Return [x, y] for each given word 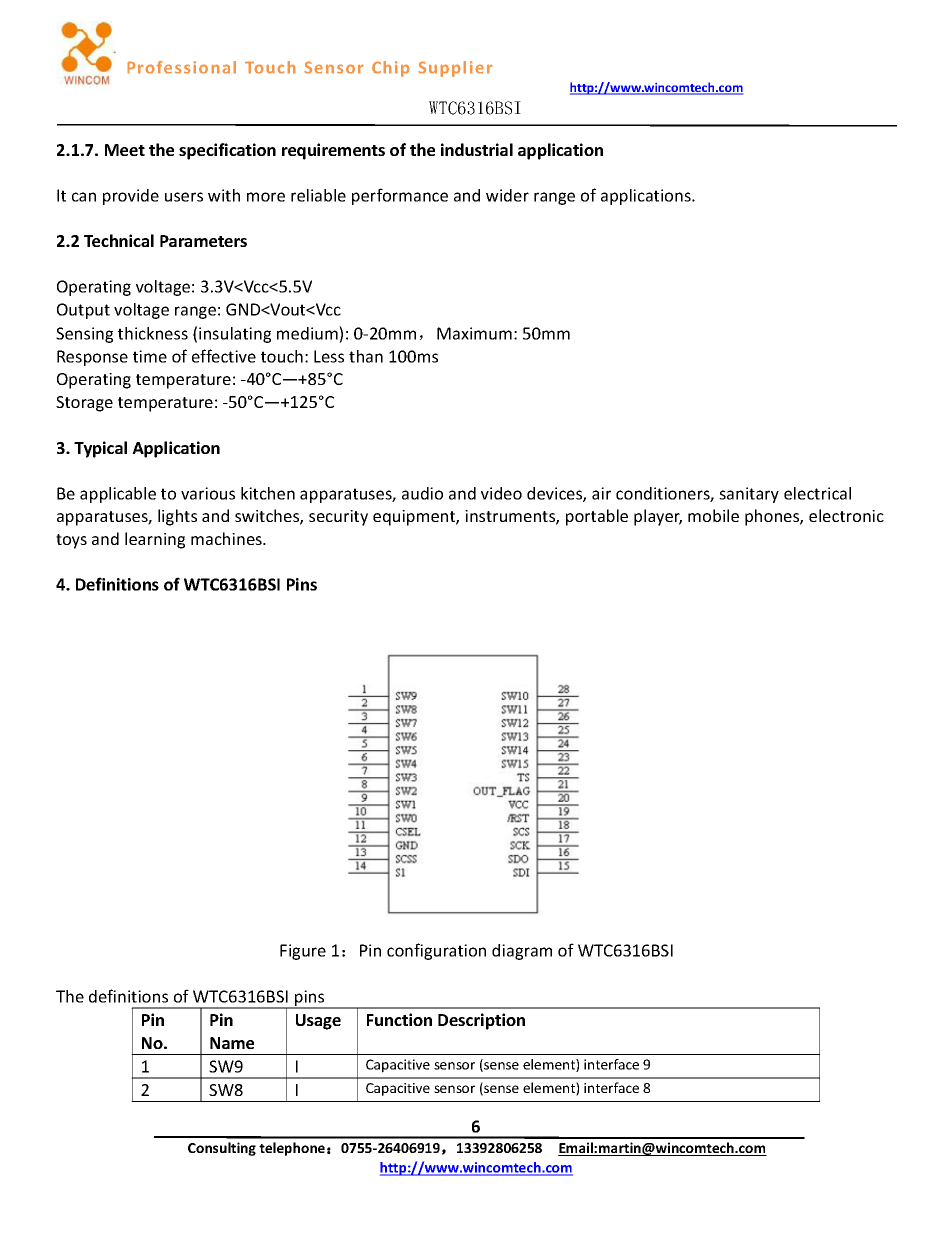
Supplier [455, 69]
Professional [181, 67]
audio [422, 493]
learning [155, 540]
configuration [436, 951]
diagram [522, 952]
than [366, 356]
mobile [713, 515]
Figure [303, 952]
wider [507, 195]
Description [481, 1021]
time [150, 356]
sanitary [749, 495]
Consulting [222, 1149]
